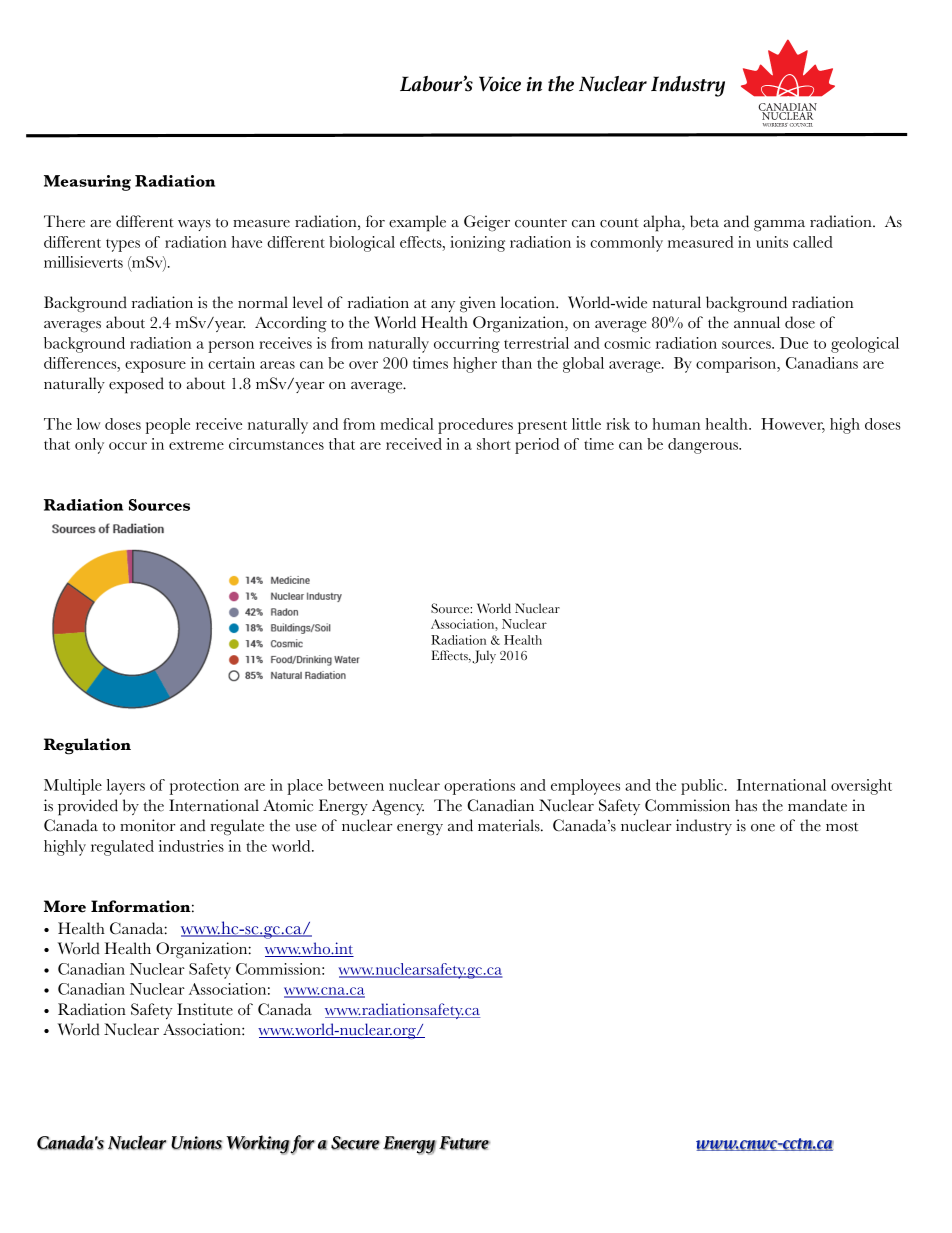 This page has height=1233, width=952. Describe the element at coordinates (484, 657) in the page. I see `July` at that location.
